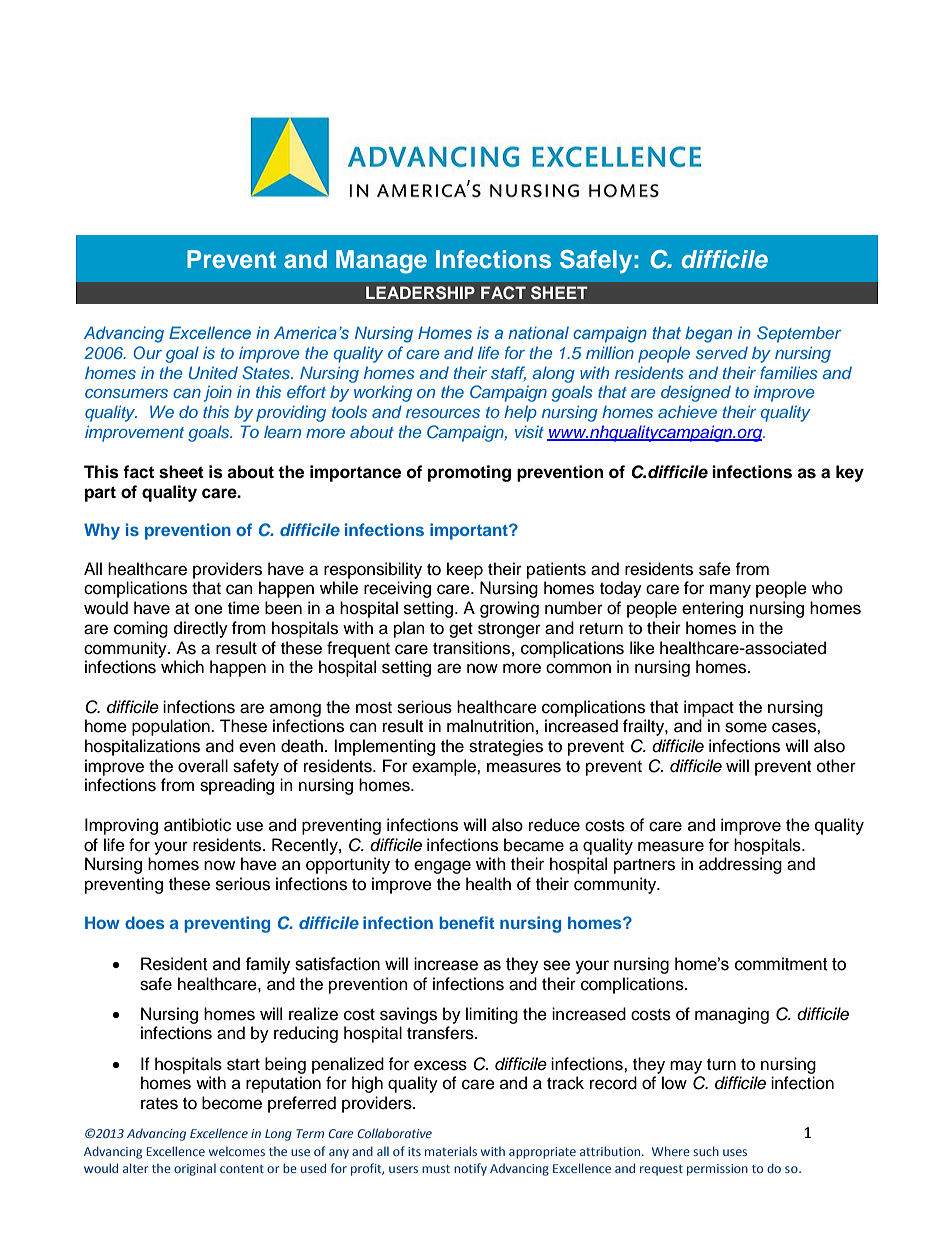  Describe the element at coordinates (195, 1170) in the image. I see `original` at that location.
